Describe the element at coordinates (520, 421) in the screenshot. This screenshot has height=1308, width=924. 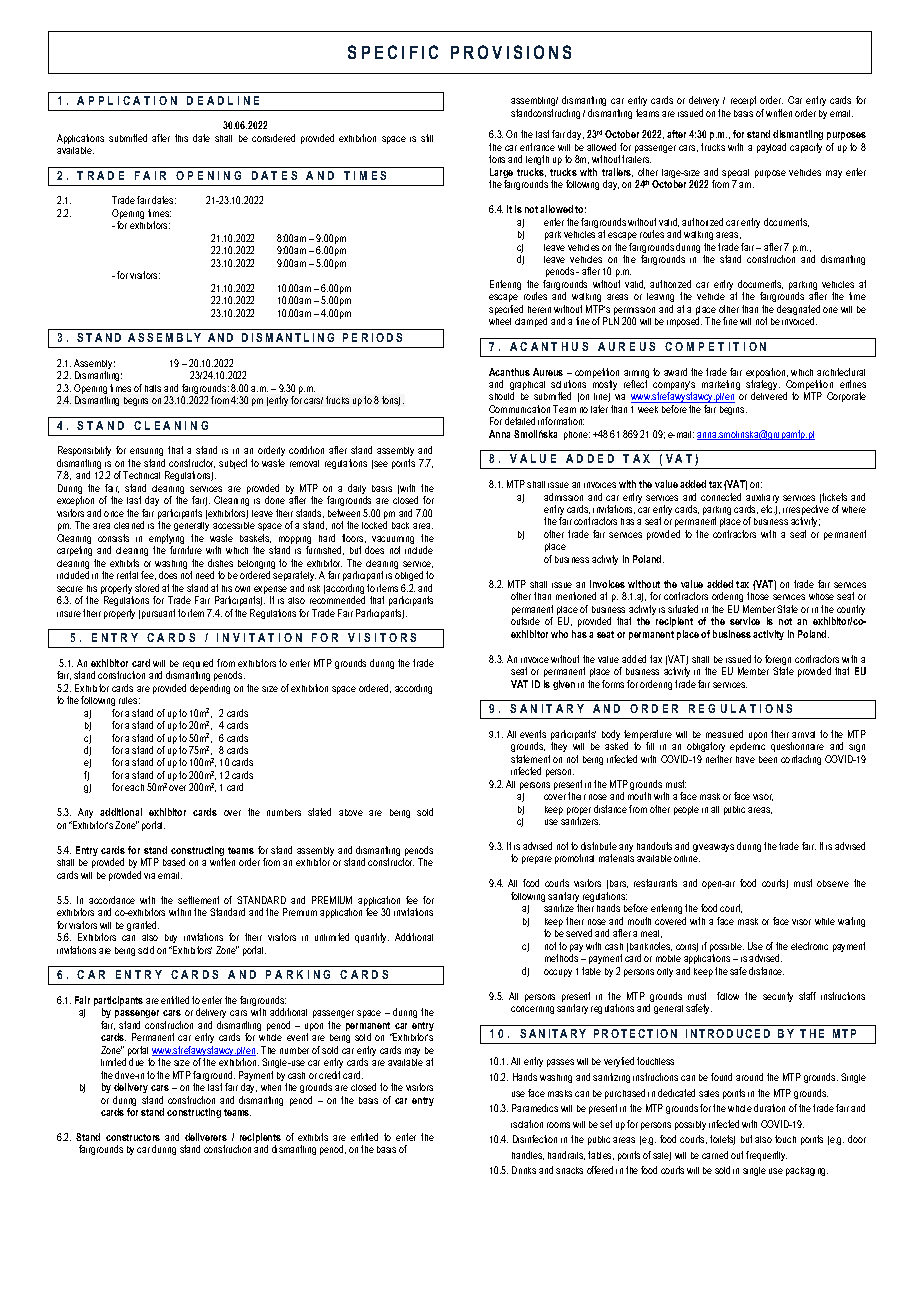
I see `detailed` at that location.
